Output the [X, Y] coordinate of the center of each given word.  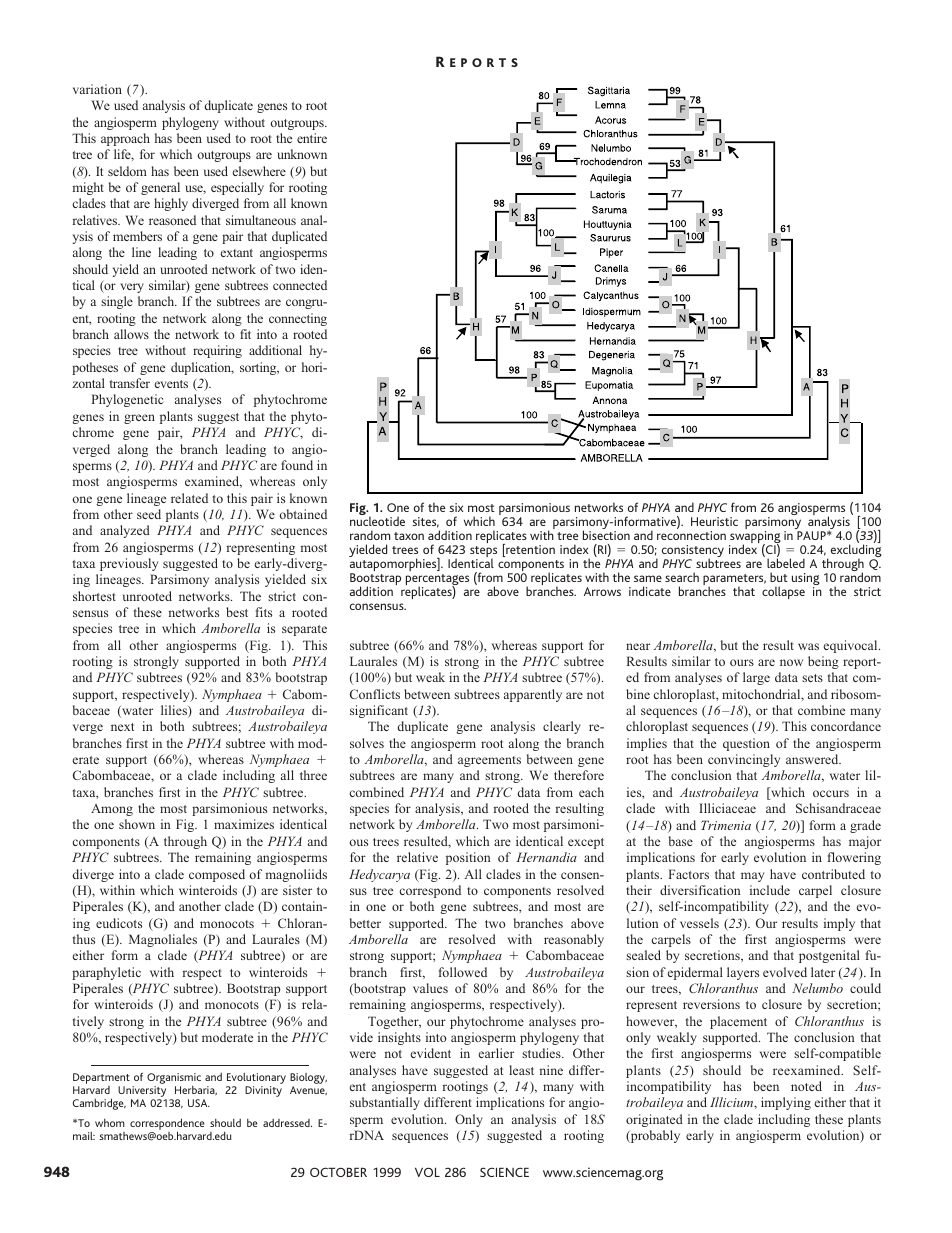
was [808, 646]
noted [806, 1086]
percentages [437, 581]
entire [312, 138]
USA [199, 1103]
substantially [385, 1103]
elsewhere [259, 171]
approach [125, 139]
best [237, 612]
